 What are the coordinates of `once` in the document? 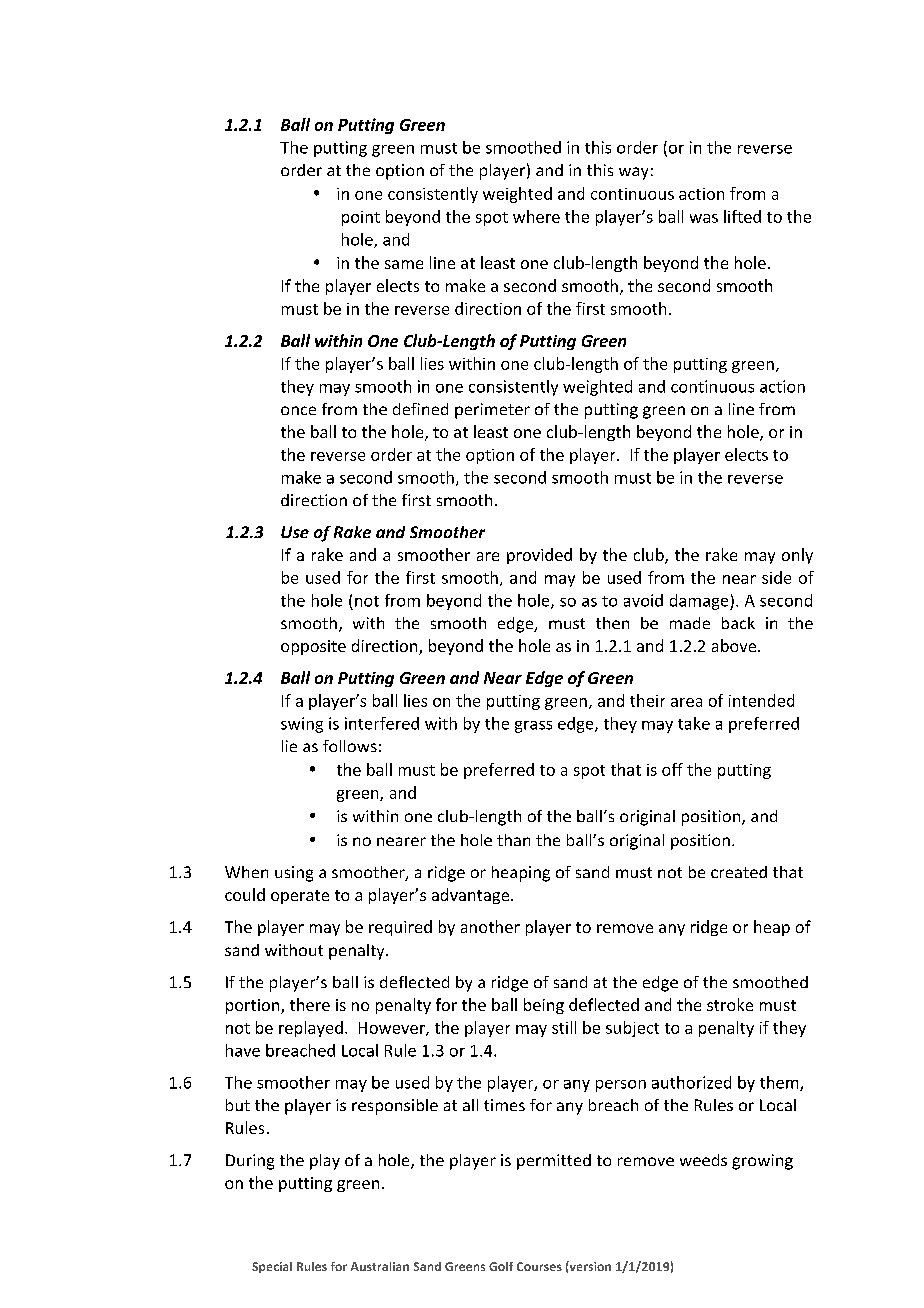 It's located at (298, 410).
